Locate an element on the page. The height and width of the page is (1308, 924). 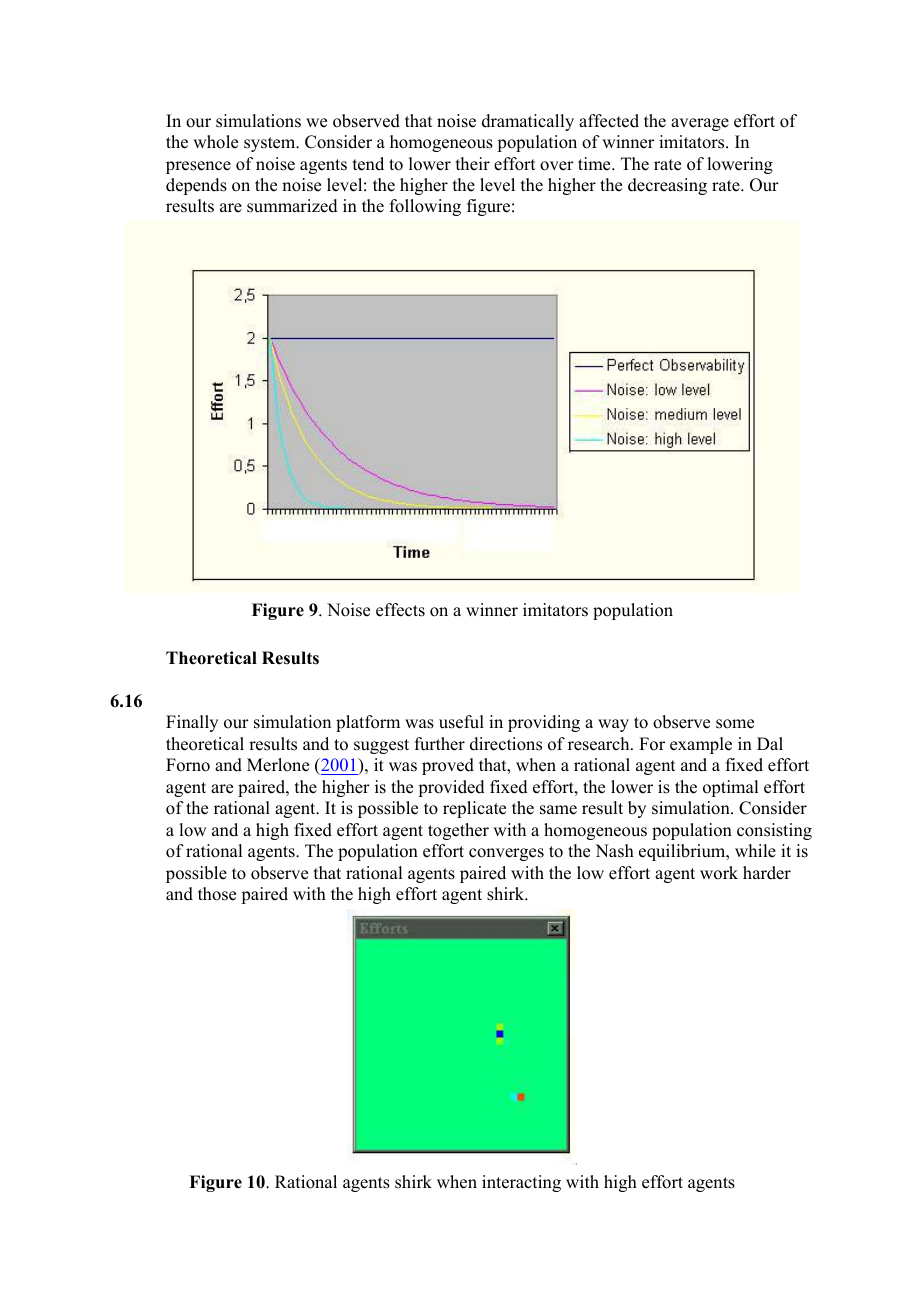
some is located at coordinates (735, 724).
